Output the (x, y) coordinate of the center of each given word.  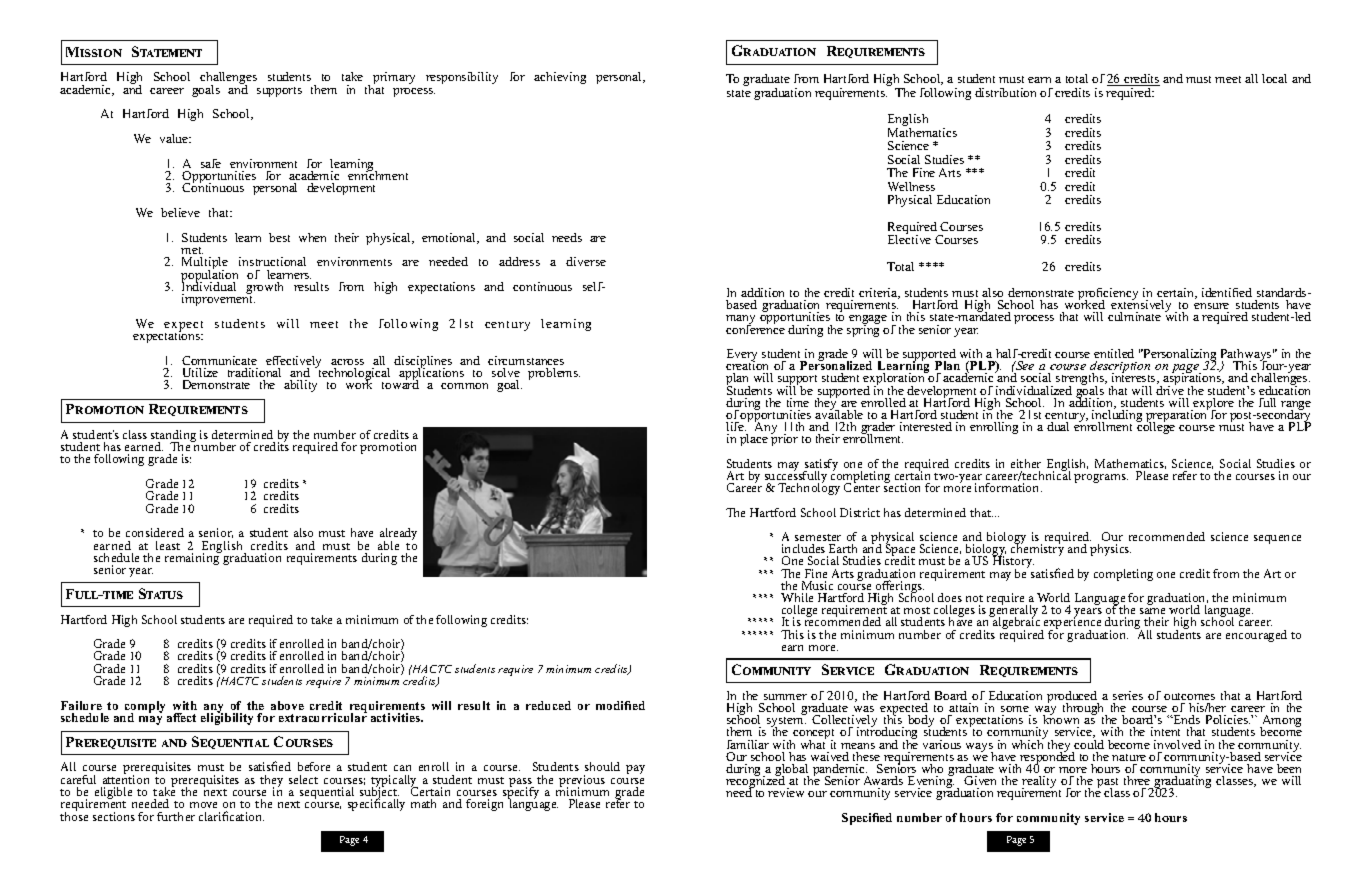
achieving (560, 78)
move (203, 805)
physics (1110, 550)
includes (803, 548)
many (740, 321)
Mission (94, 52)
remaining (193, 558)
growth (264, 289)
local (1274, 78)
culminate (1134, 316)
